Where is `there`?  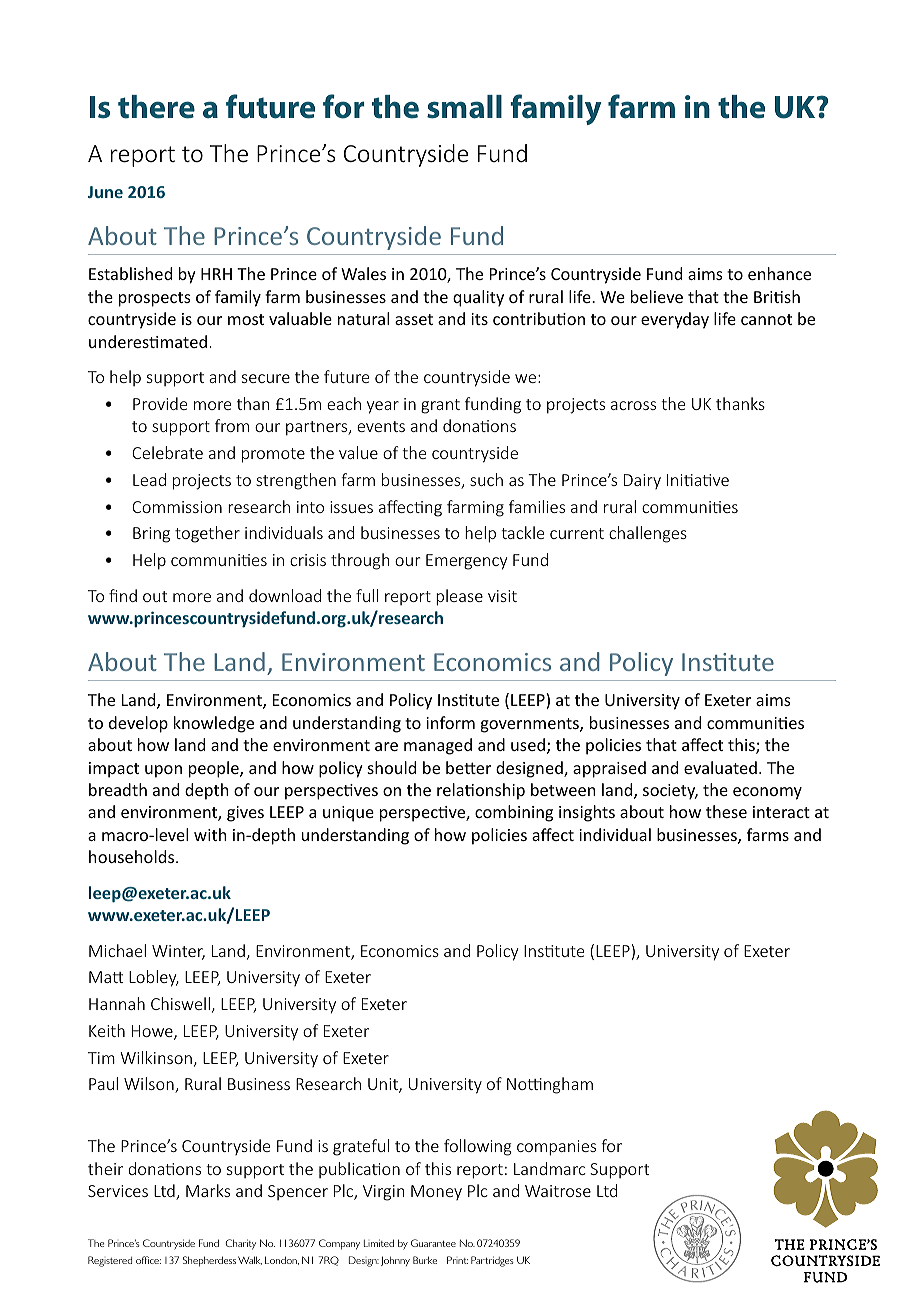 there is located at coordinates (156, 107).
